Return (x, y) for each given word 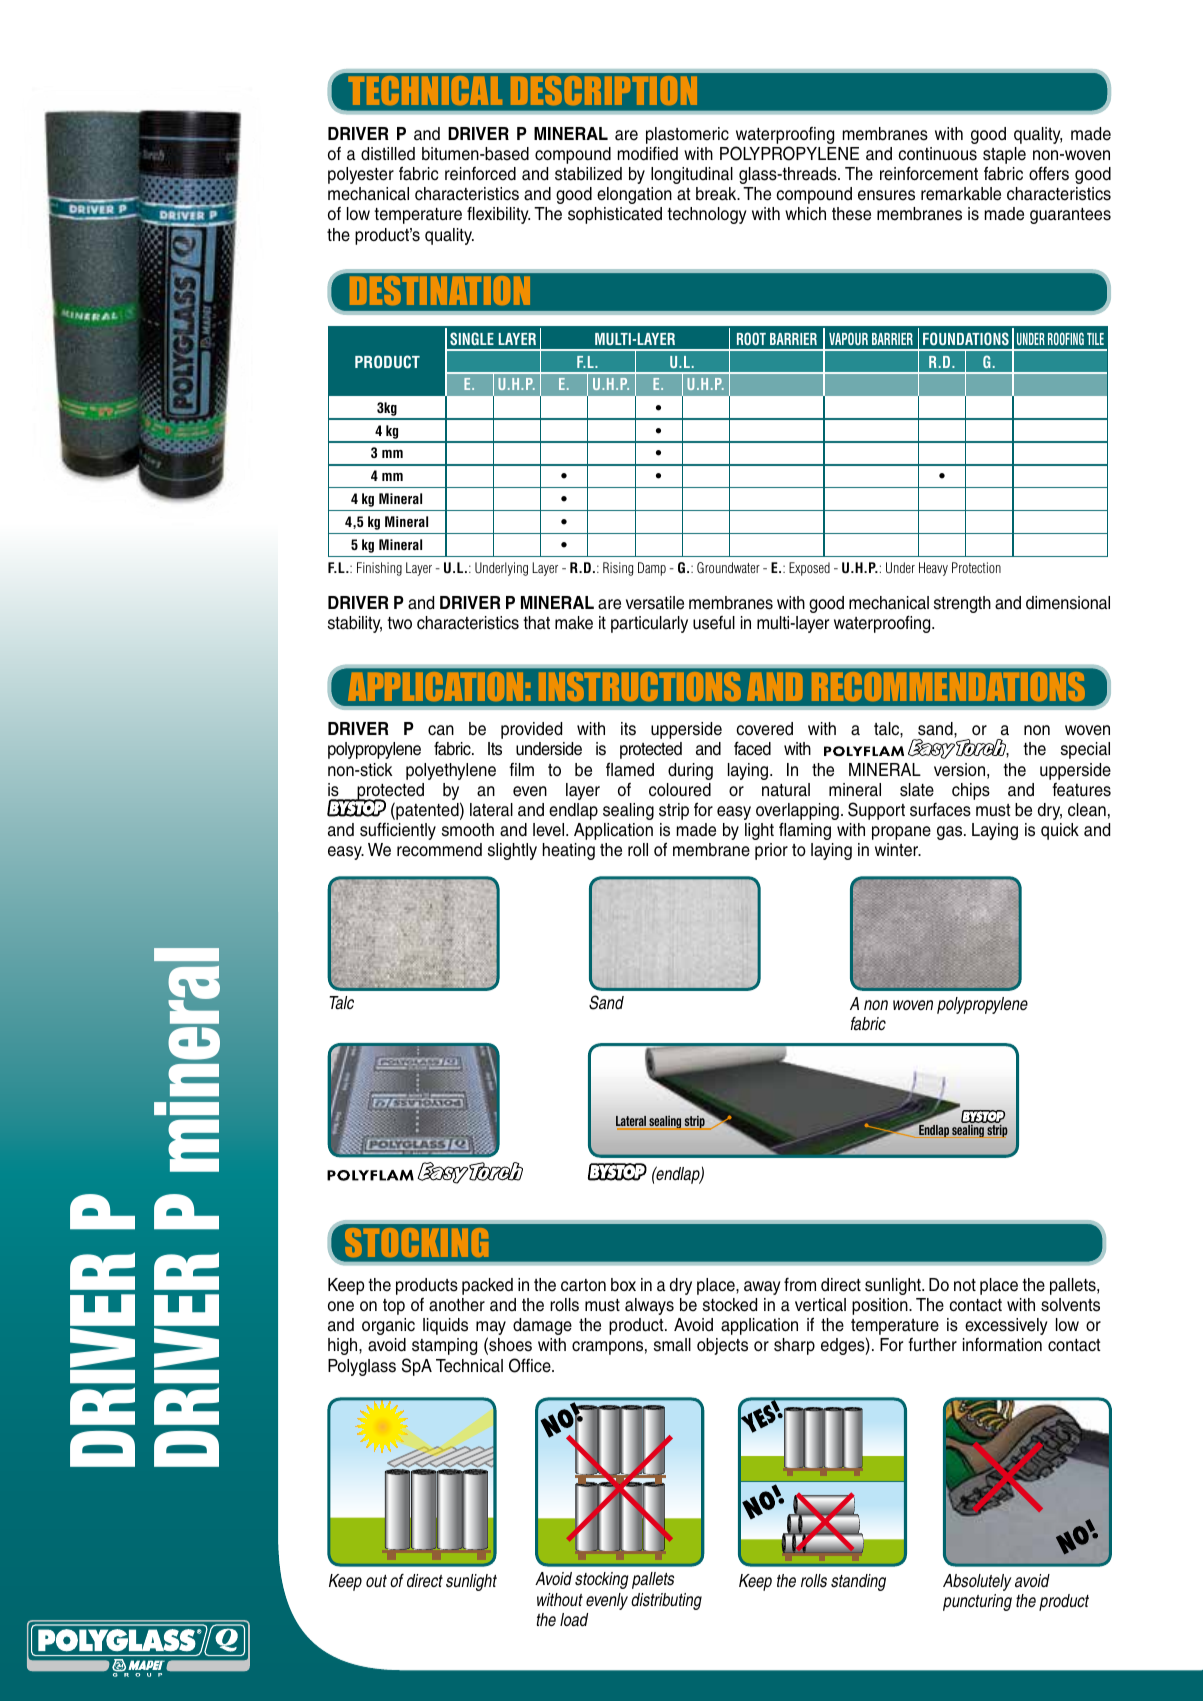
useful (714, 623)
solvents (1070, 1305)
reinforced (480, 174)
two (399, 623)
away (762, 1288)
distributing (666, 1601)
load (574, 1620)
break (717, 194)
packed (487, 1286)
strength (962, 604)
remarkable (961, 194)
